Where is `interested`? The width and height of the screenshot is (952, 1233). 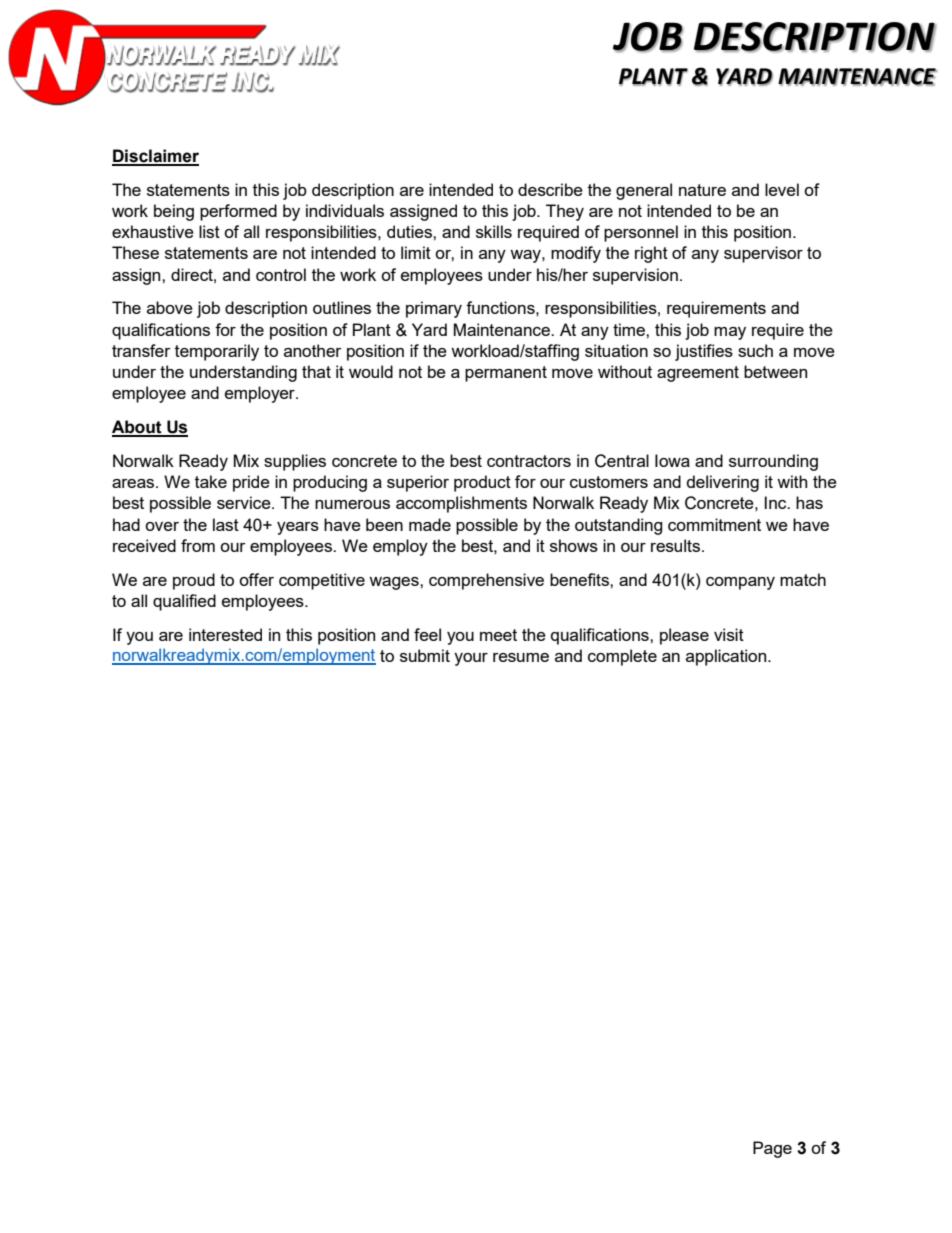
interested is located at coordinates (225, 634).
